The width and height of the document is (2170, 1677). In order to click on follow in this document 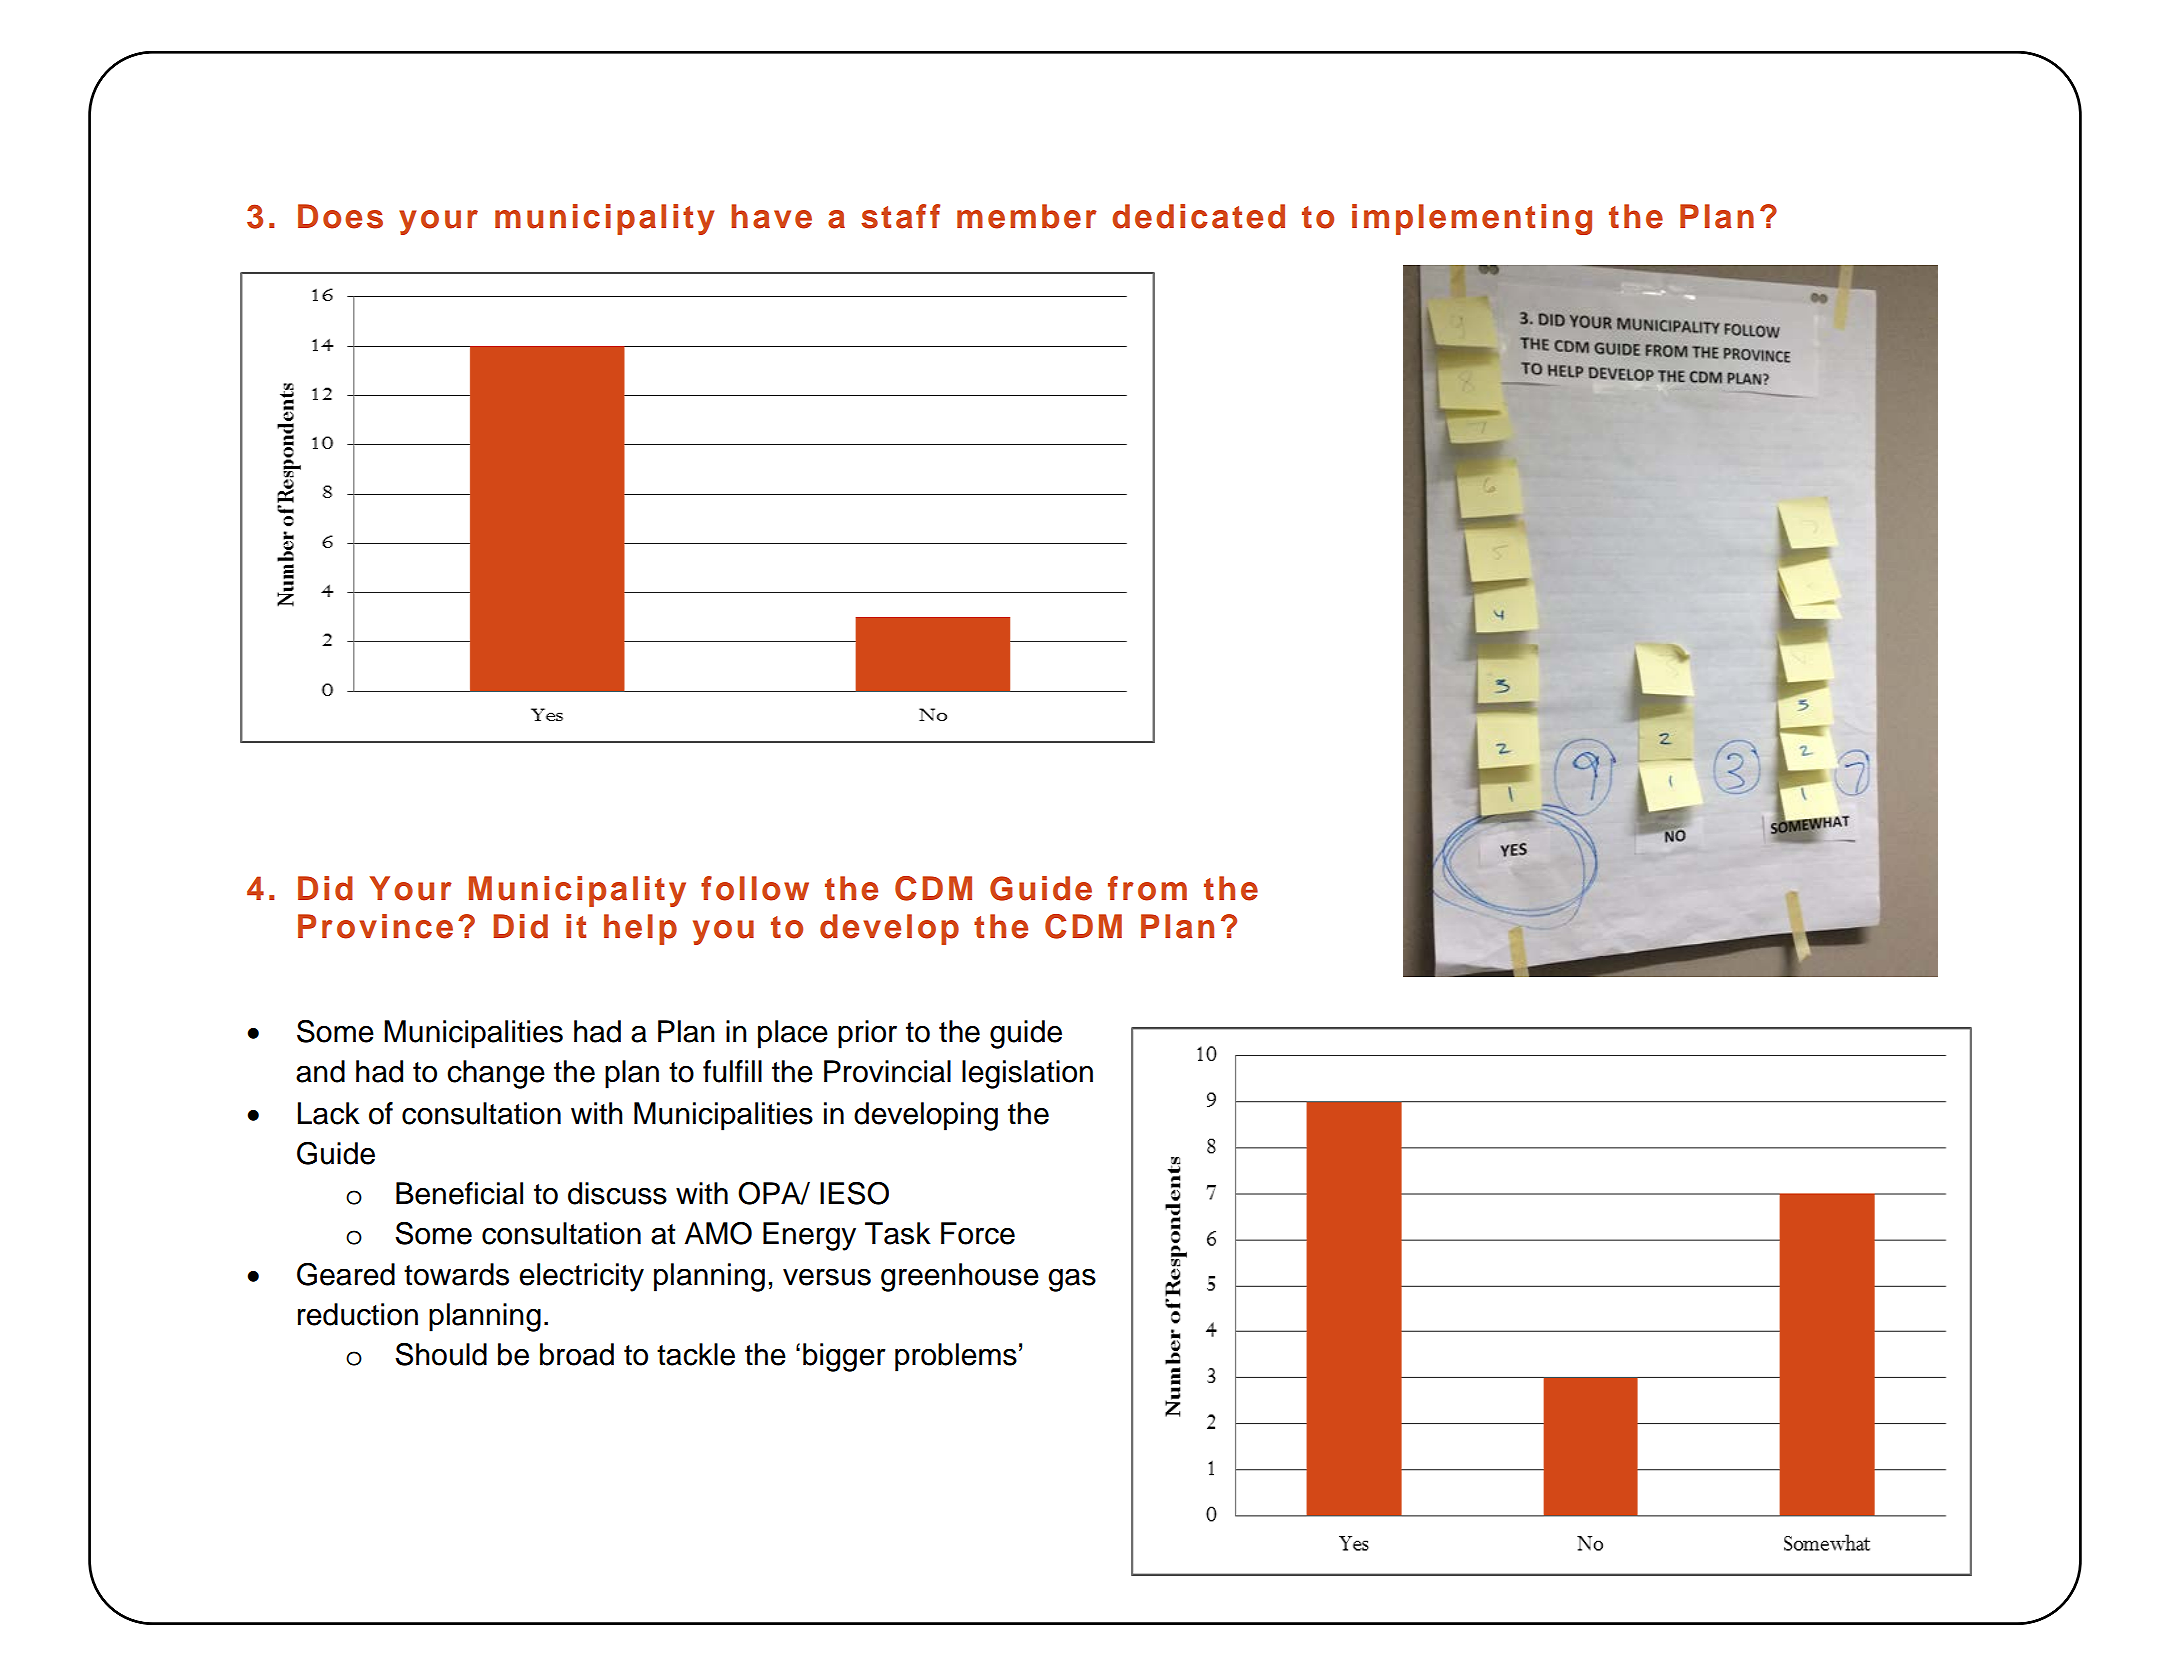, I will do `click(755, 888)`.
